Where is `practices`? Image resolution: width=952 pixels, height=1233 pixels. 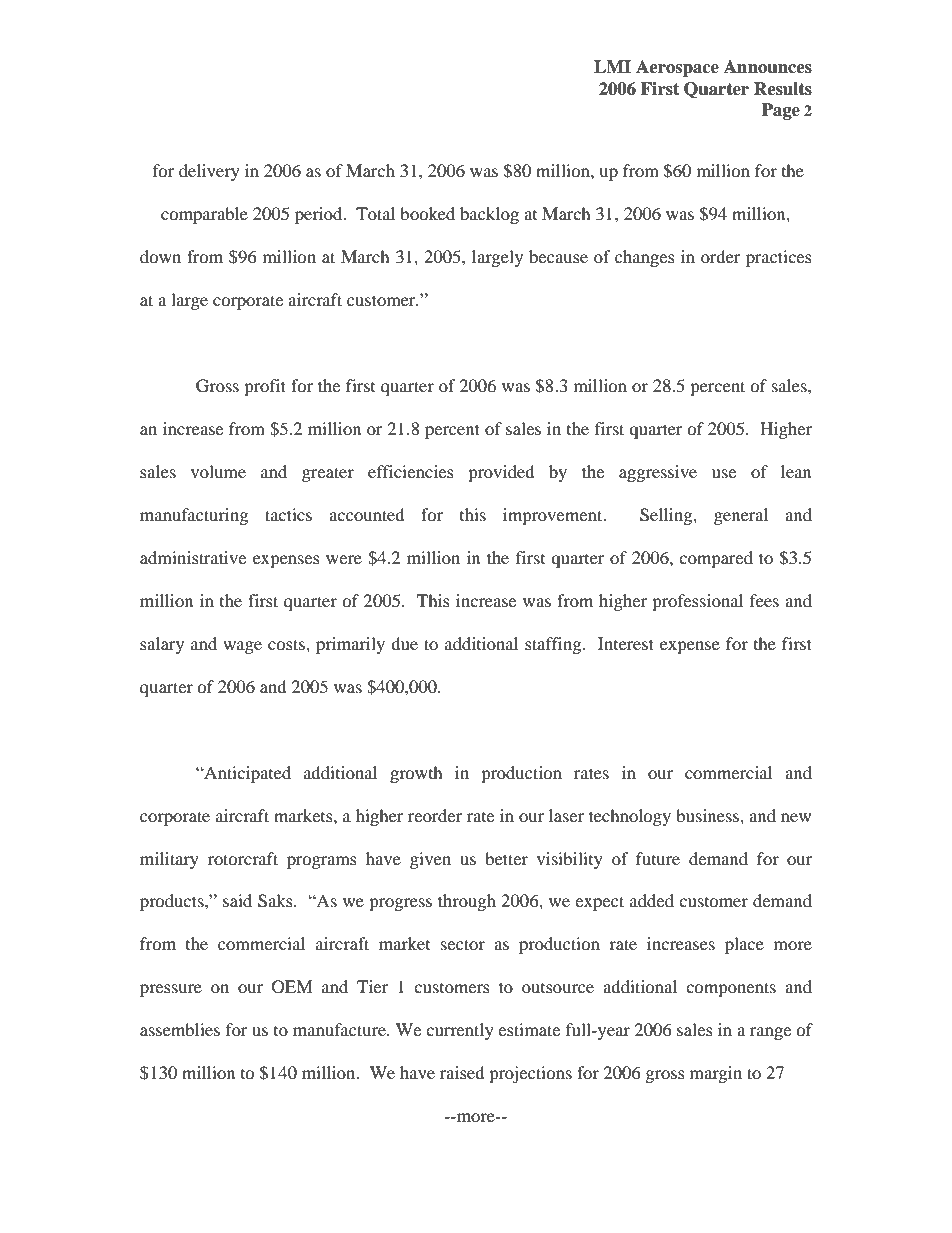
practices is located at coordinates (779, 258).
